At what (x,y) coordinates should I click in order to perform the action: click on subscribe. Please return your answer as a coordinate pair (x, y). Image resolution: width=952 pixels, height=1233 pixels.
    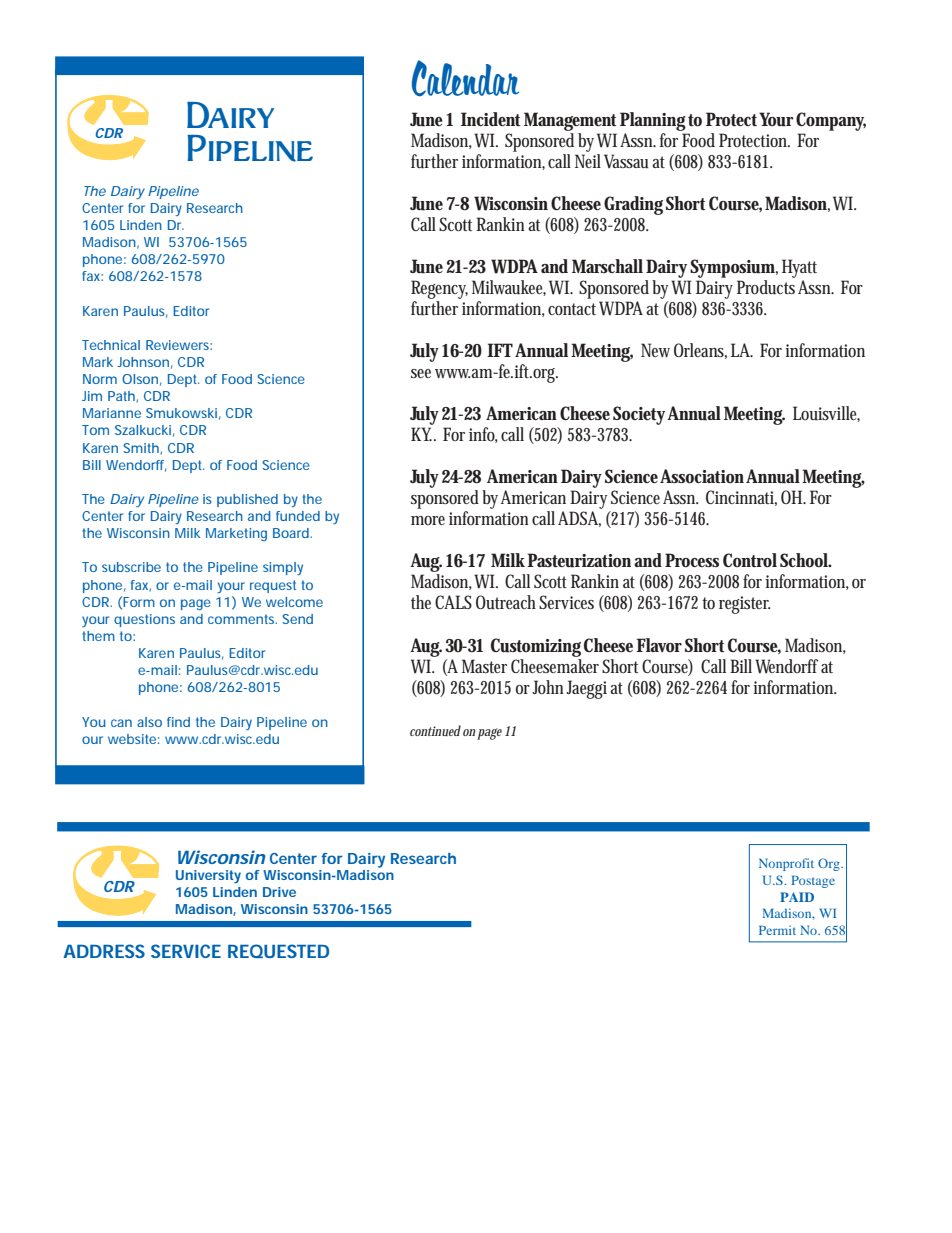
    Looking at the image, I should click on (131, 567).
